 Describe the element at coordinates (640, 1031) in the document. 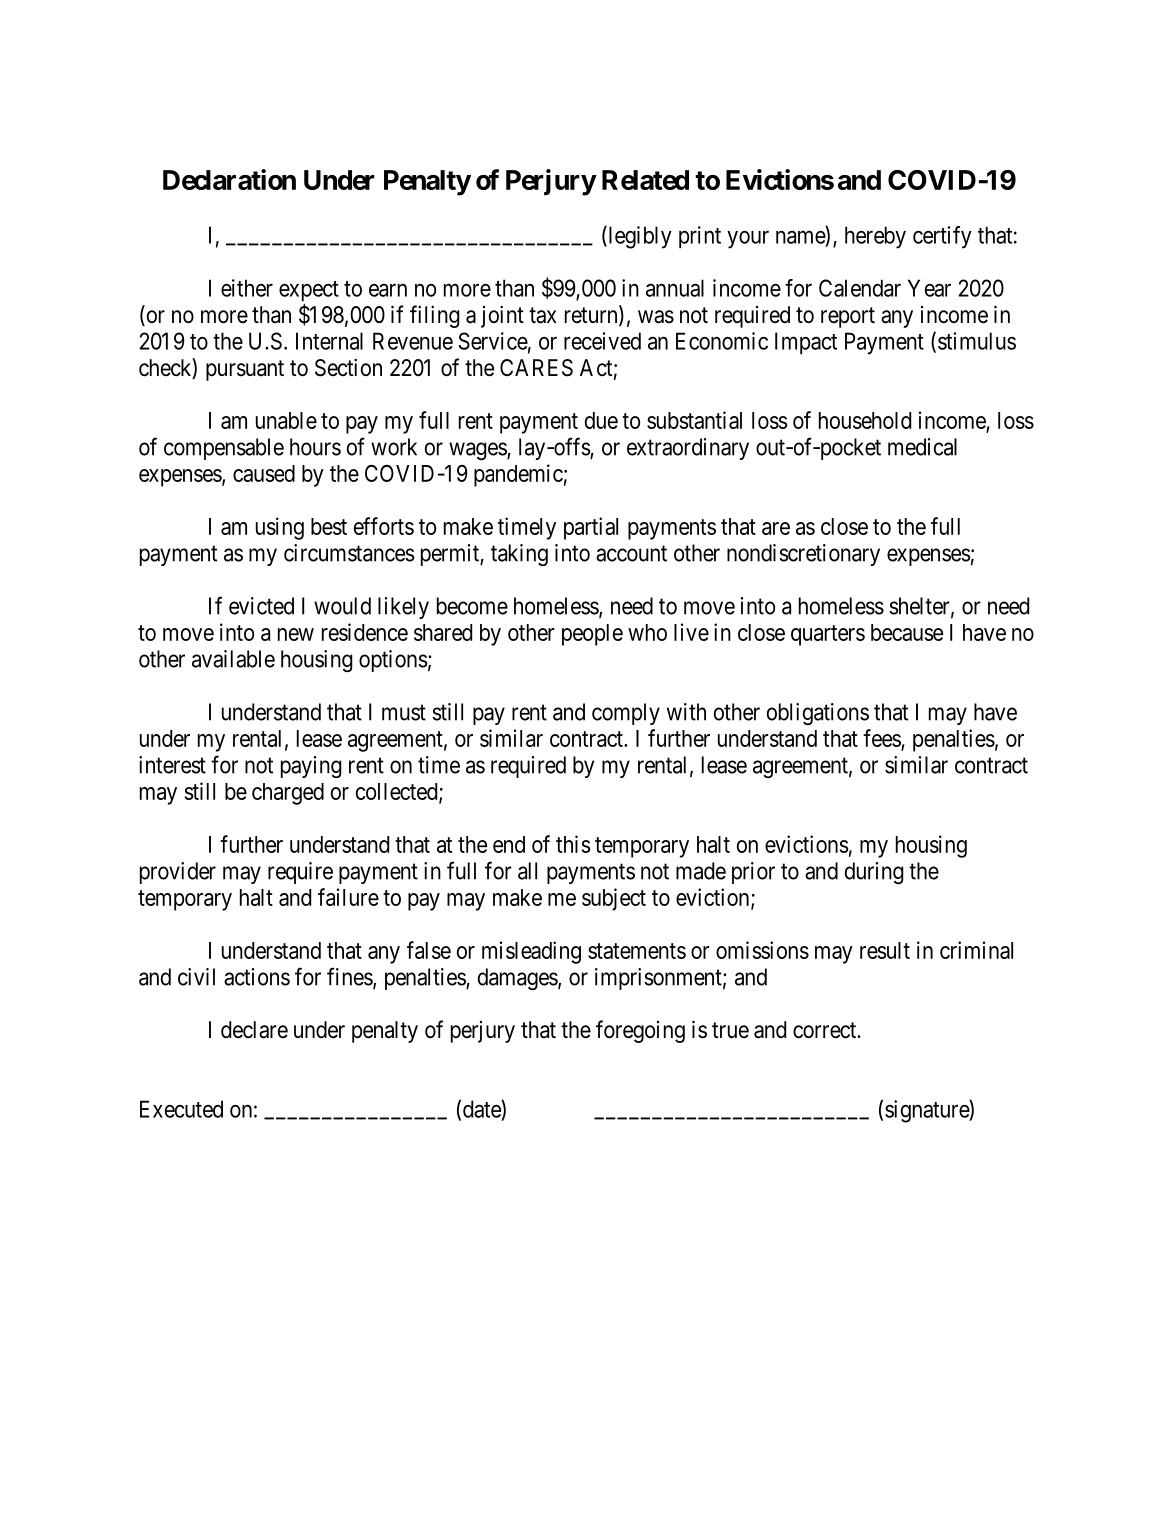

I see `foregoing` at that location.
